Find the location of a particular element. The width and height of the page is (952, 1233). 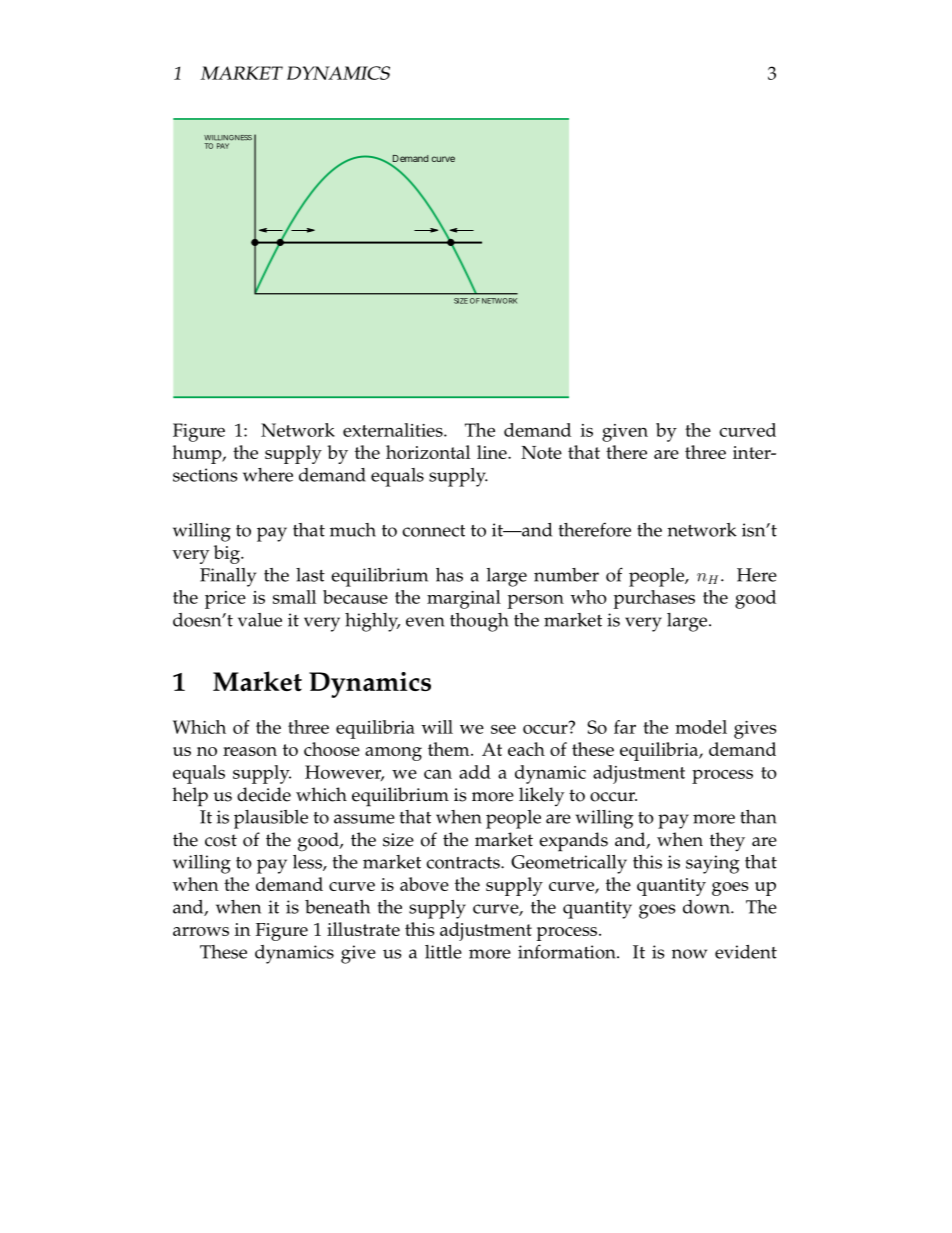

model is located at coordinates (701, 727).
